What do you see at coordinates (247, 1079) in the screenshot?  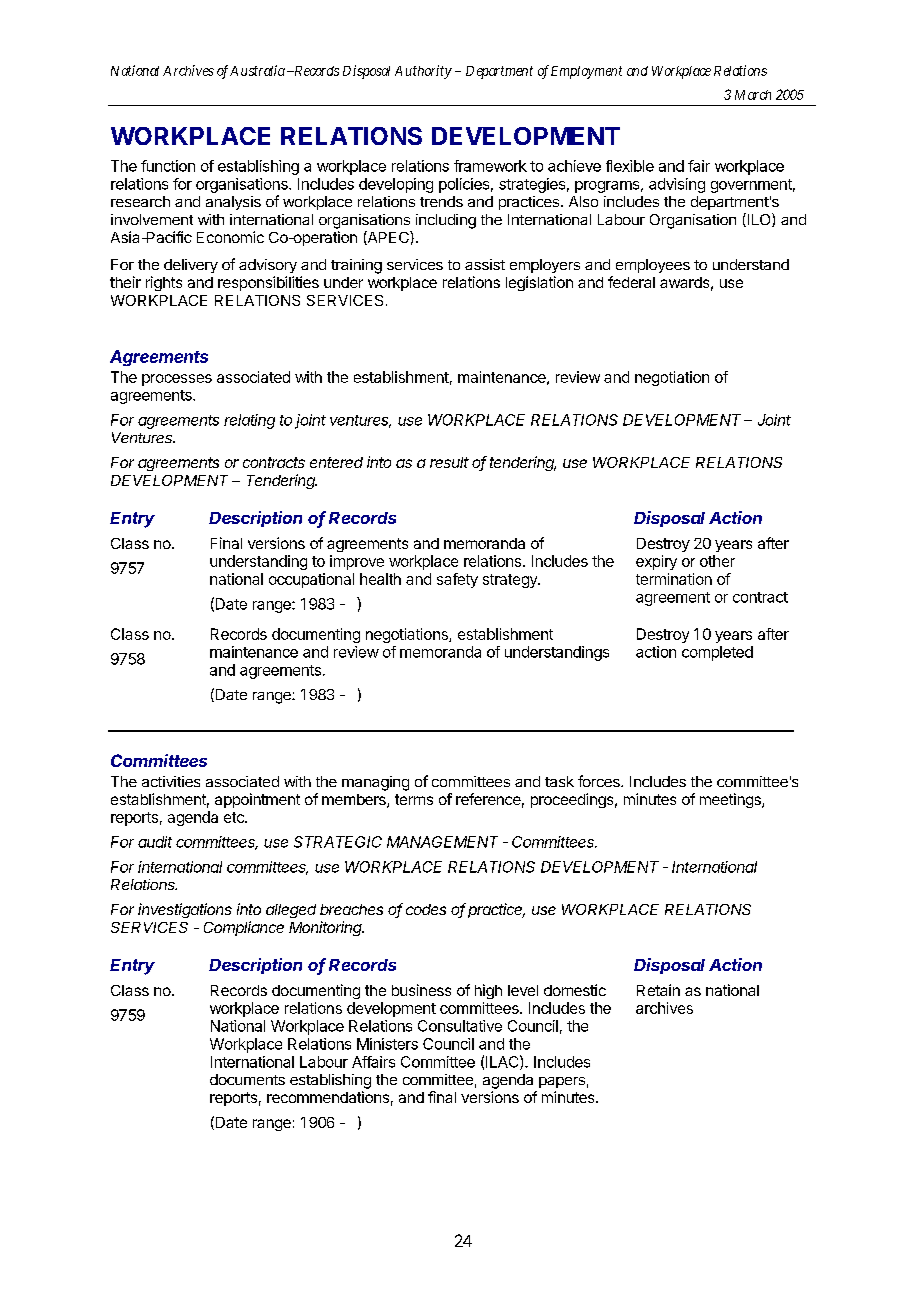 I see `documents` at bounding box center [247, 1079].
